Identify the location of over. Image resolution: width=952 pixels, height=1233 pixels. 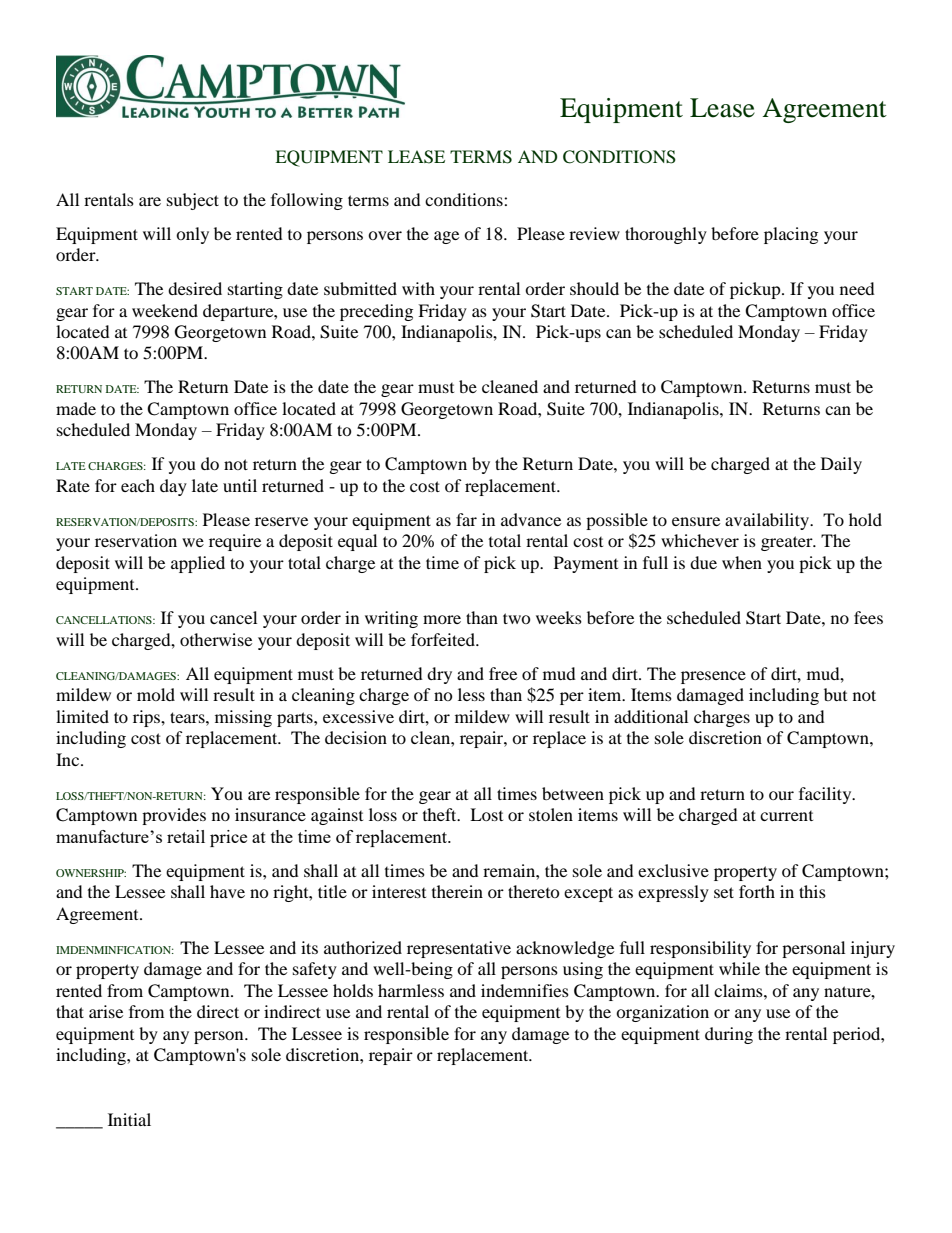
(385, 235).
